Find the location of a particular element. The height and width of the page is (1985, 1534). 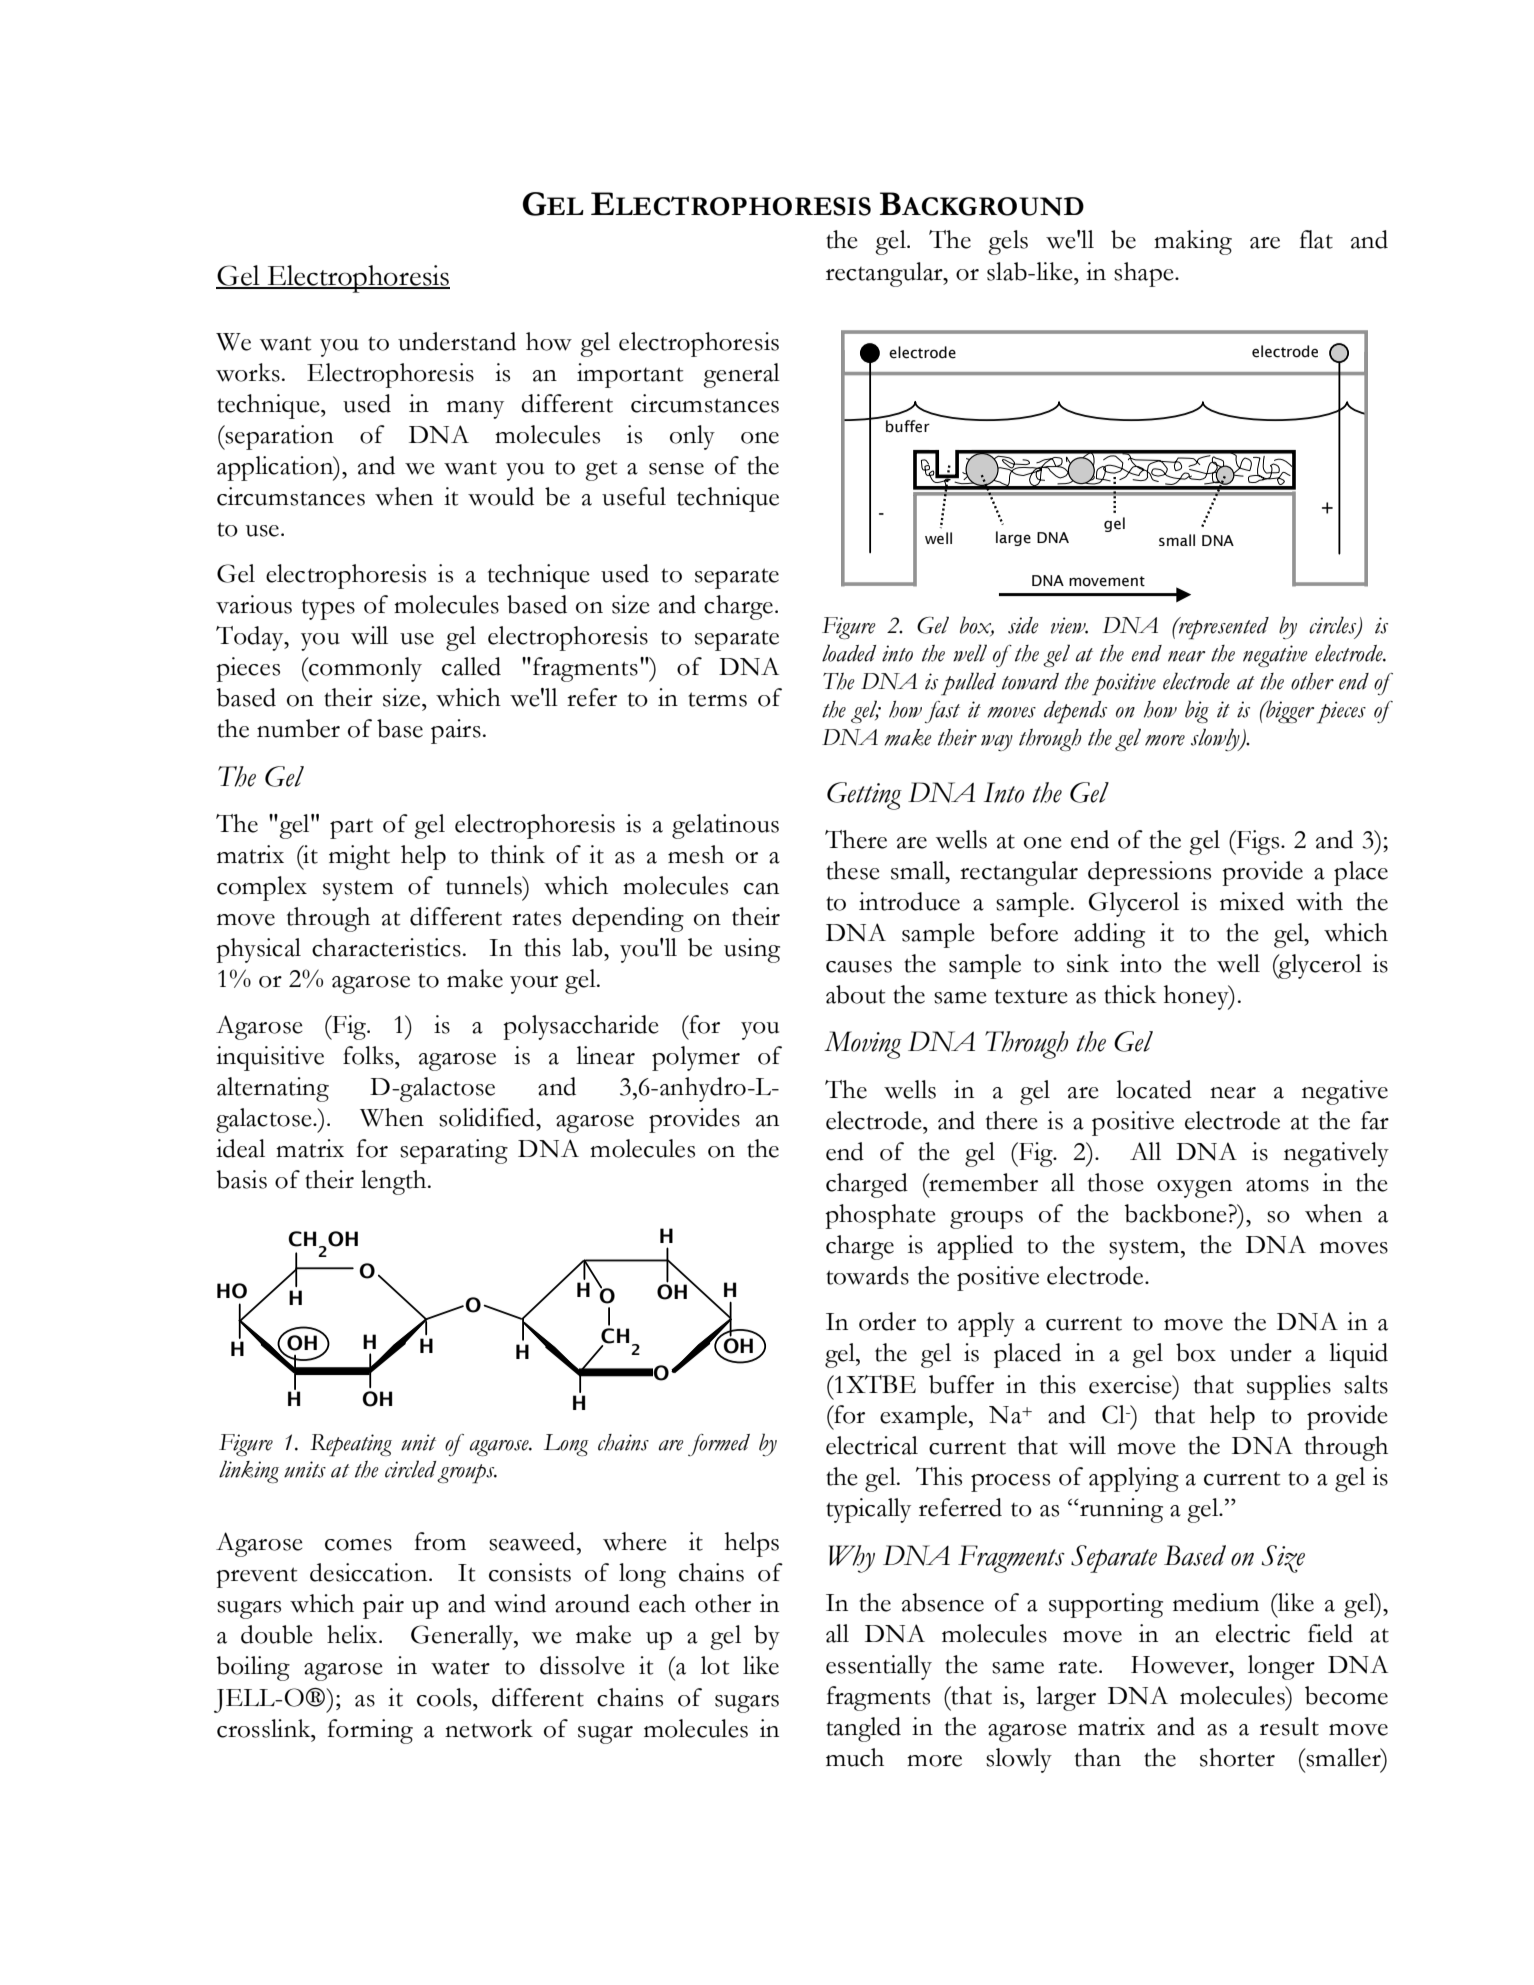

making is located at coordinates (1193, 242).
